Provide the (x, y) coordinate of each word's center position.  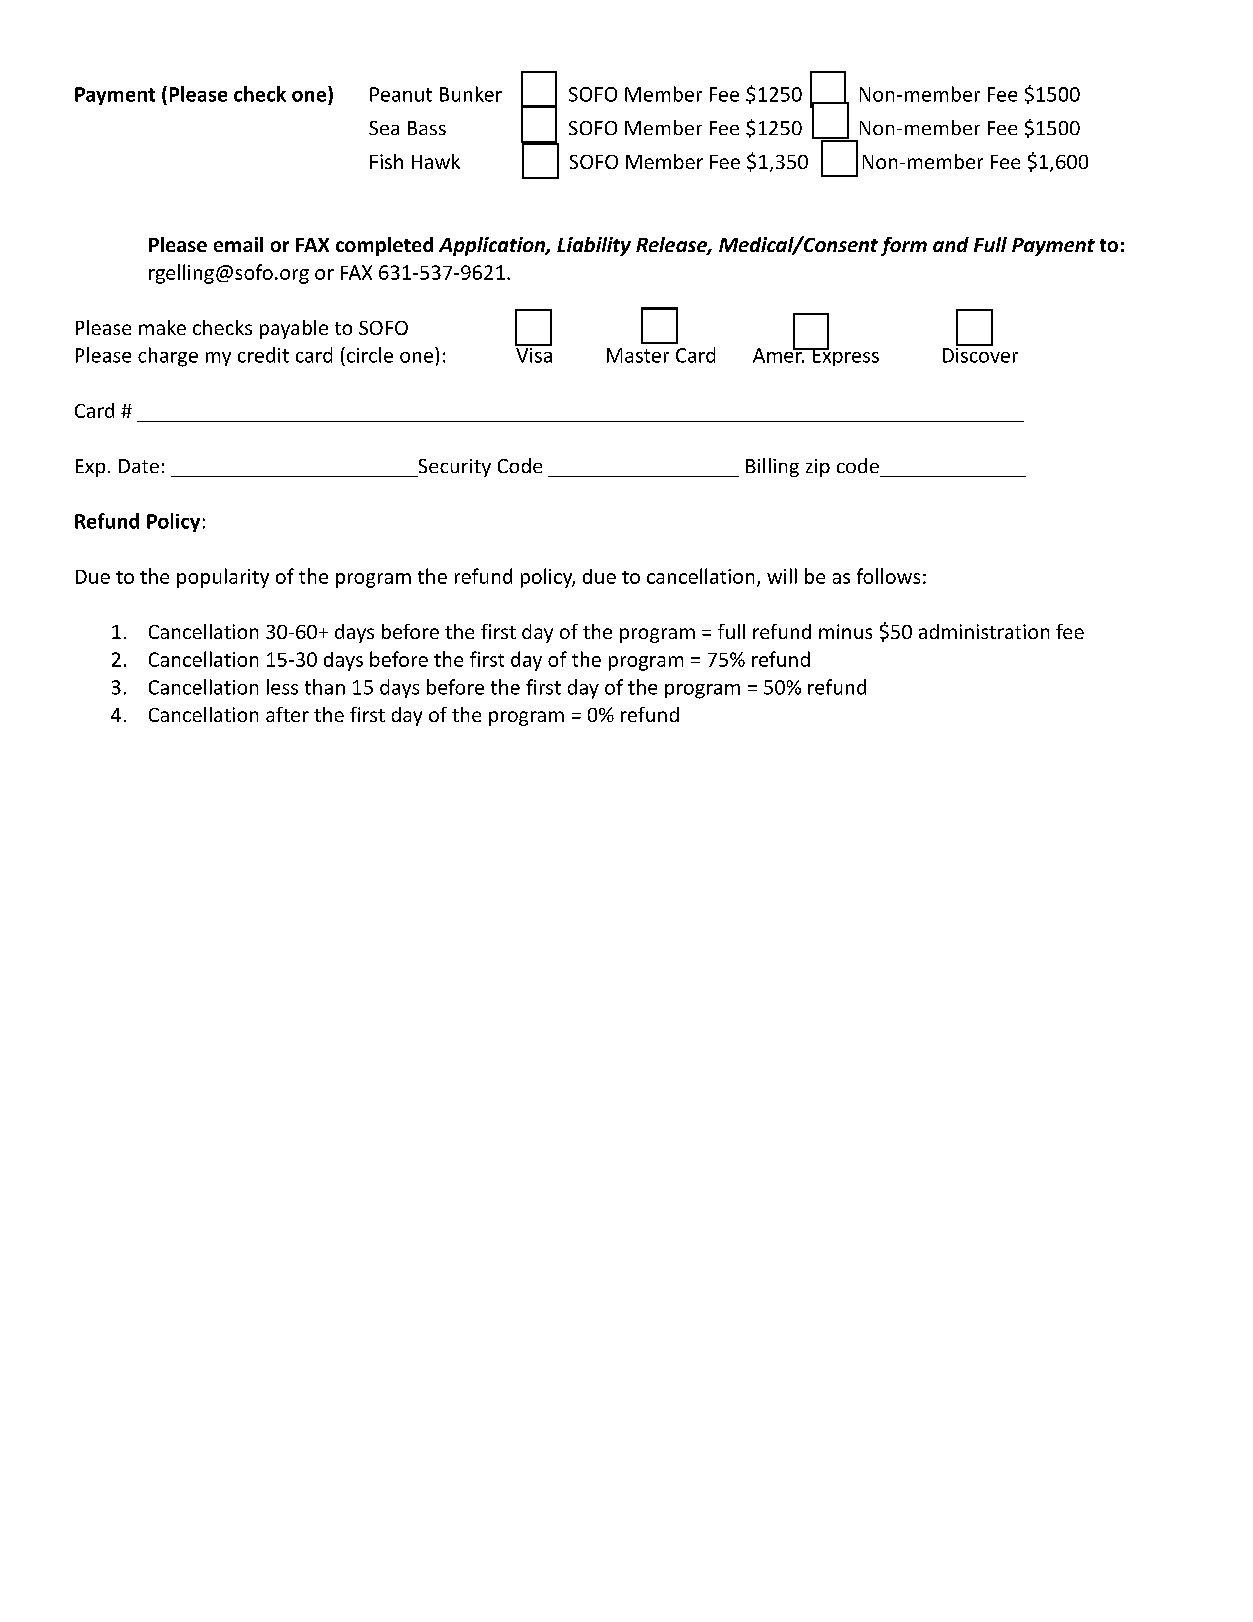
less (282, 687)
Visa (533, 354)
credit (263, 355)
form (904, 246)
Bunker (471, 94)
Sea (384, 128)
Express (844, 356)
